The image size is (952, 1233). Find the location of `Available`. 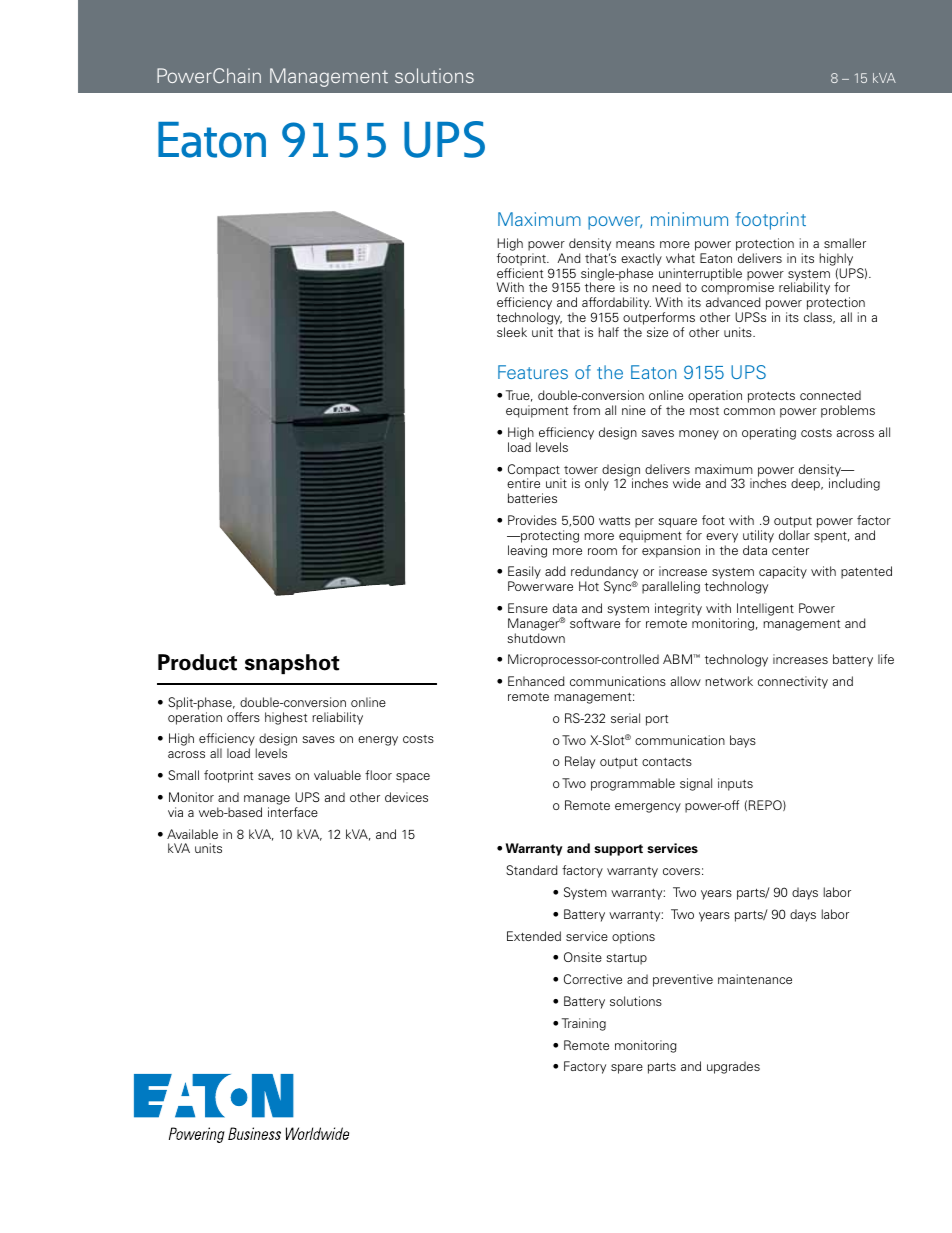

Available is located at coordinates (192, 834).
